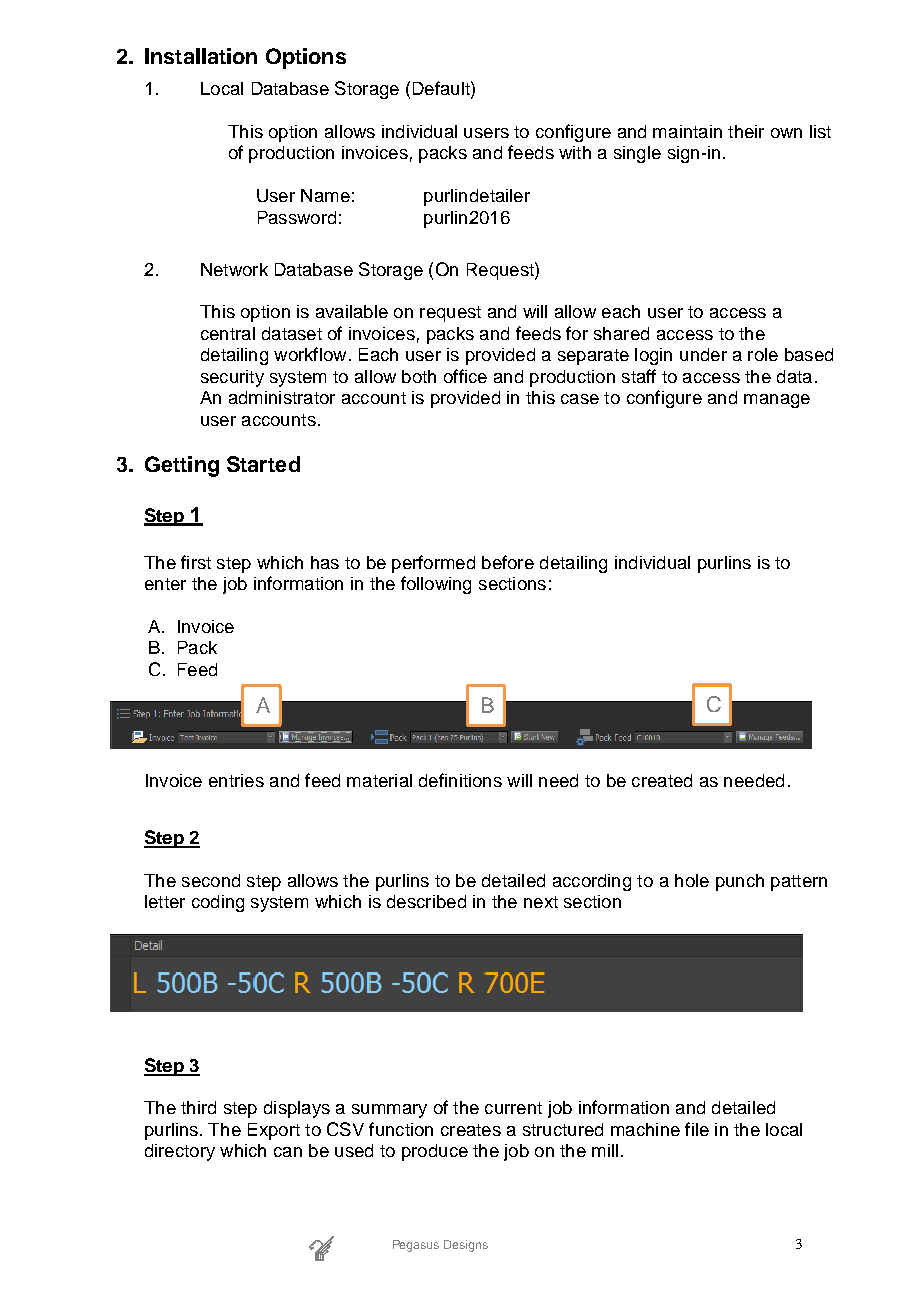 Image resolution: width=924 pixels, height=1308 pixels. Describe the element at coordinates (201, 56) in the image. I see `Installation` at that location.
